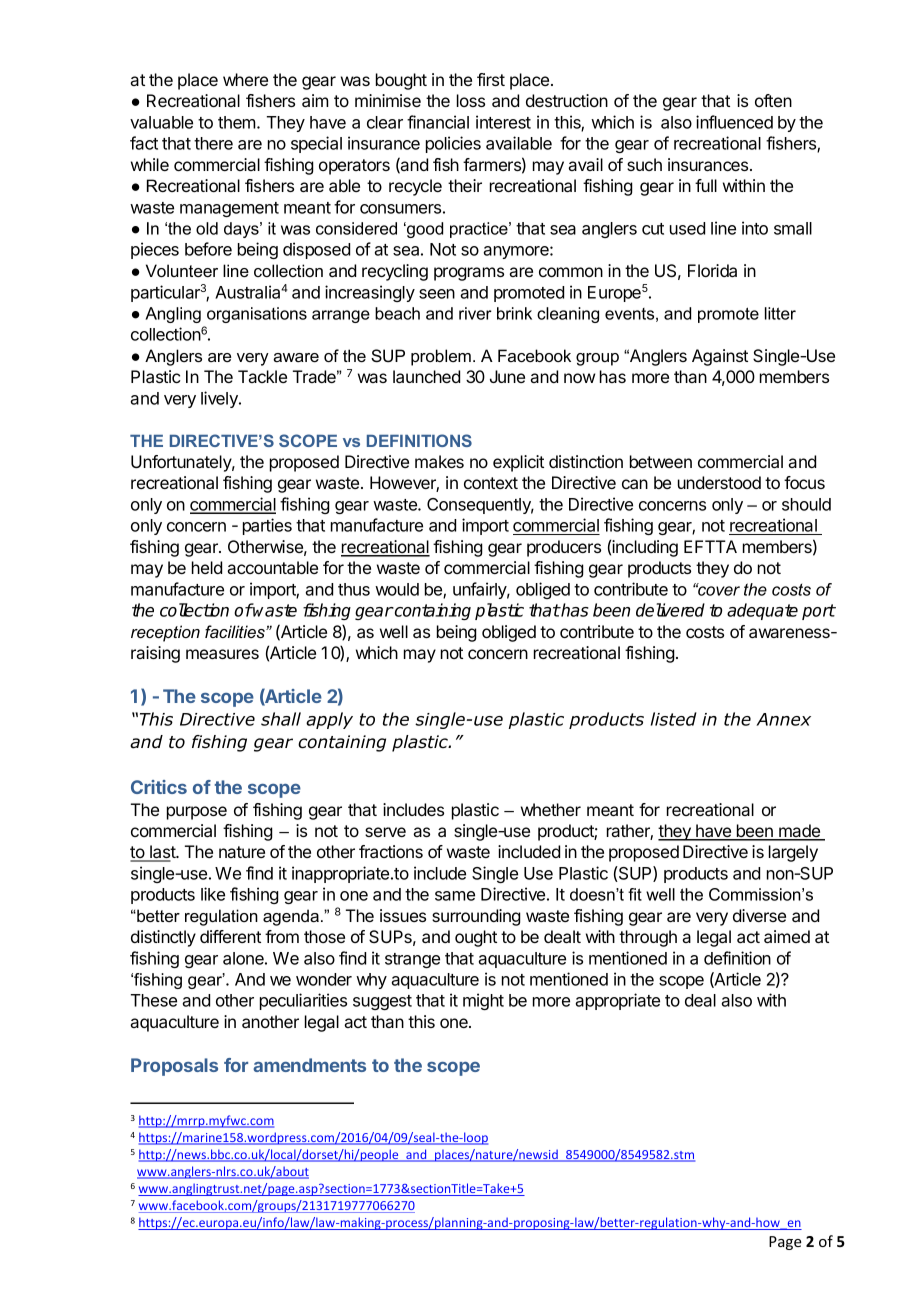  What do you see at coordinates (471, 100) in the page?
I see `loss` at bounding box center [471, 100].
